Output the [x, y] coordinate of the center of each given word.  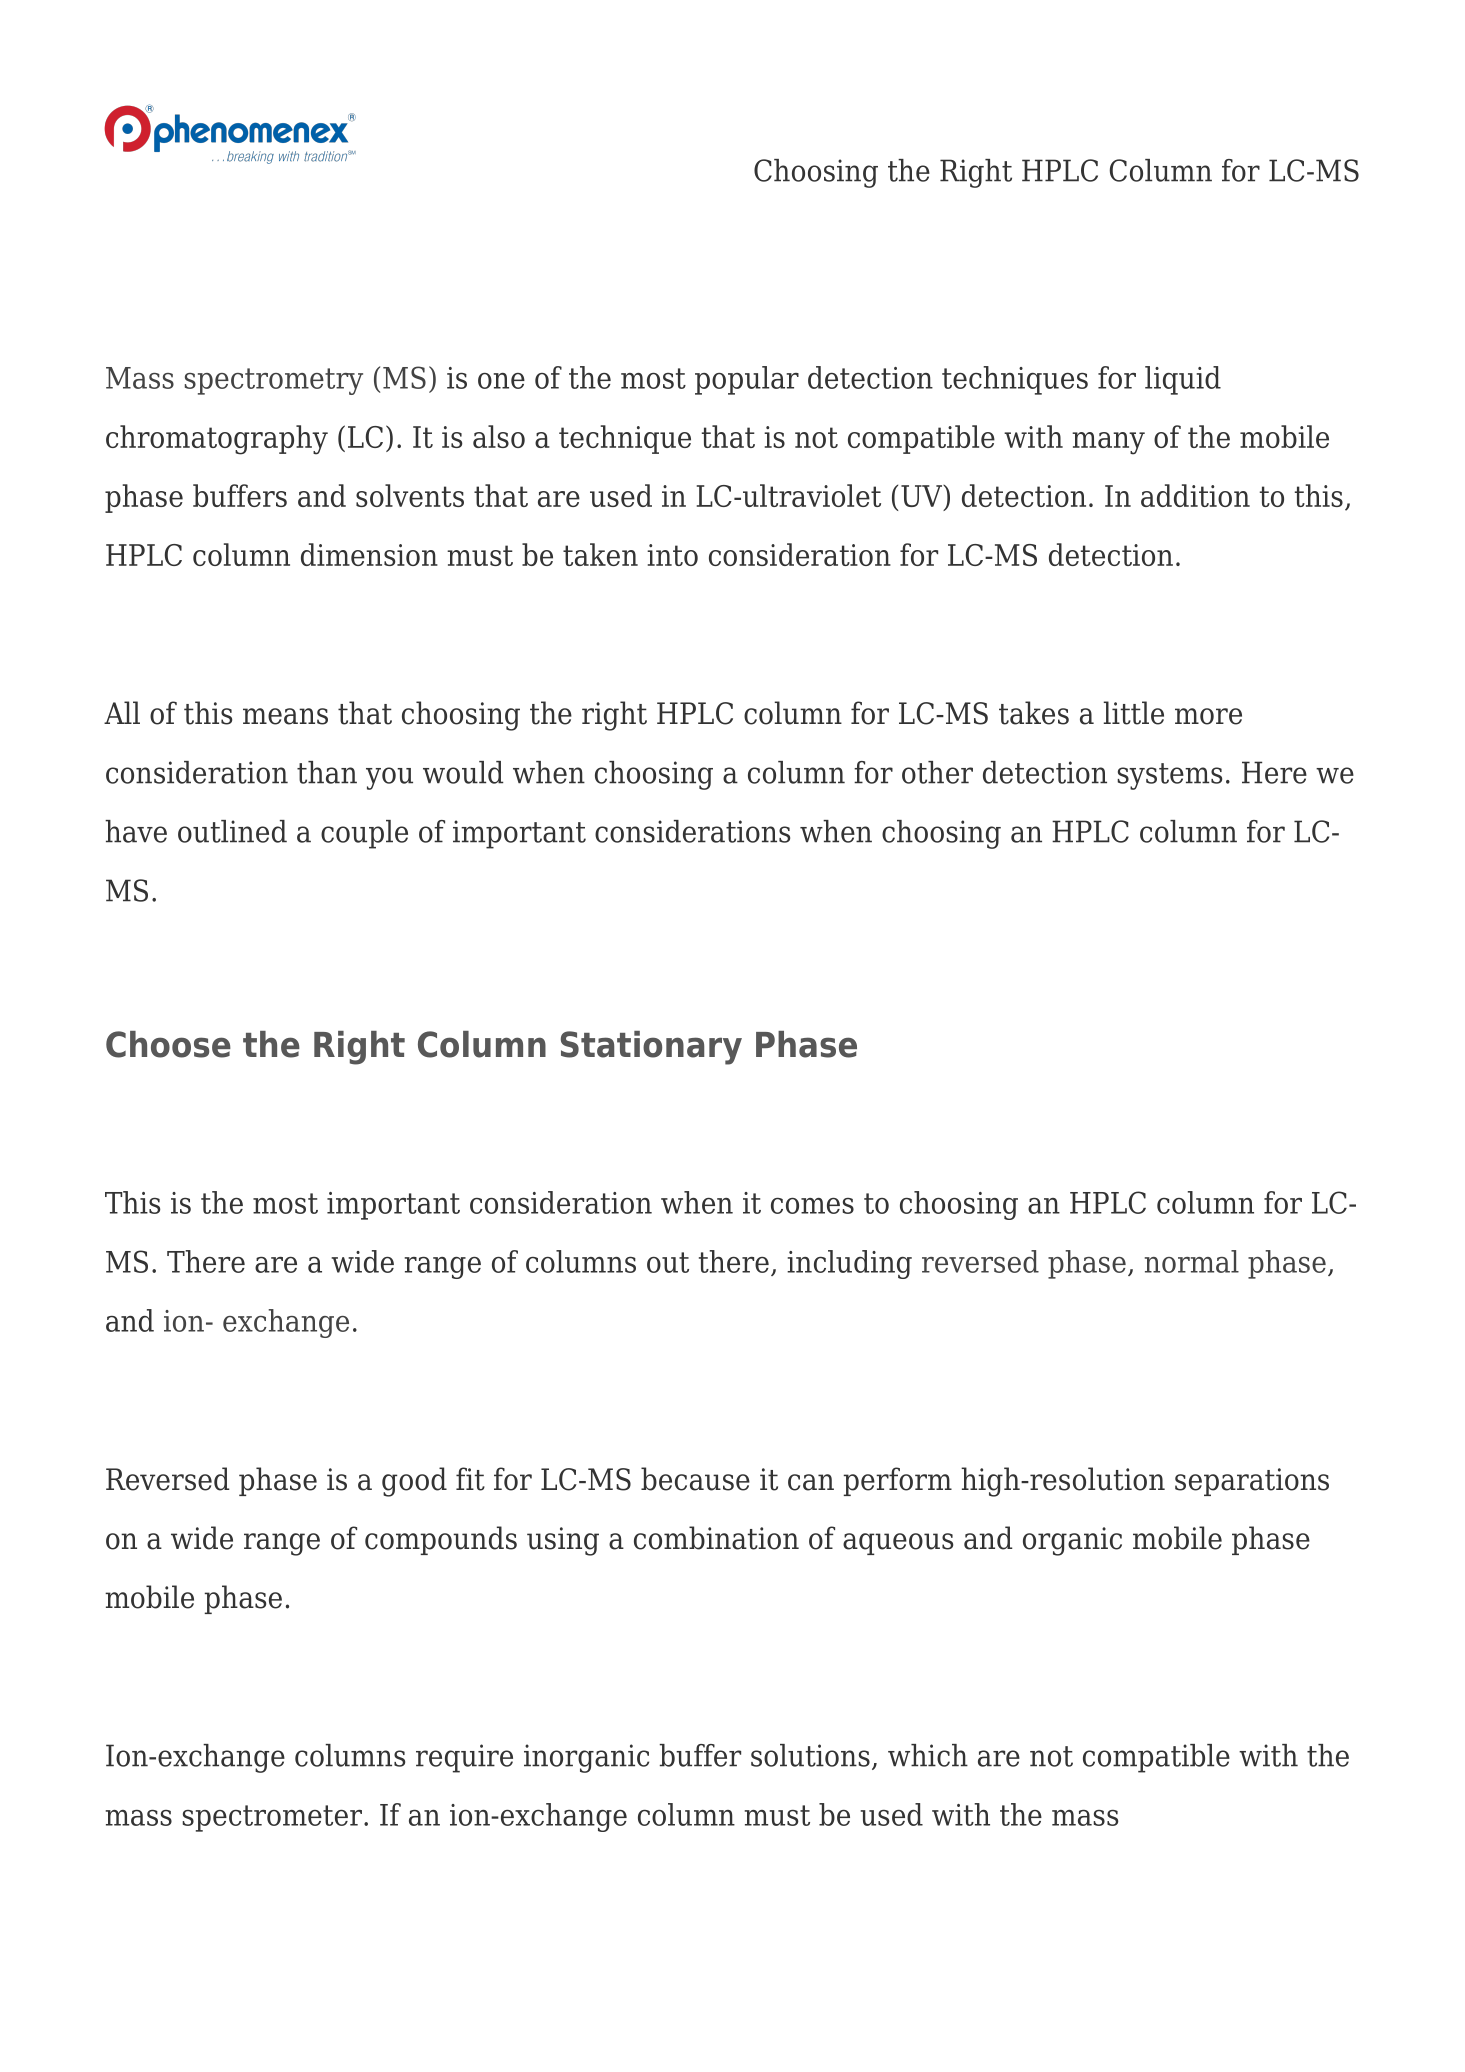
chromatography [217, 440]
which [928, 1755]
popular [747, 380]
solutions [810, 1755]
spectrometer [272, 1818]
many [1108, 443]
